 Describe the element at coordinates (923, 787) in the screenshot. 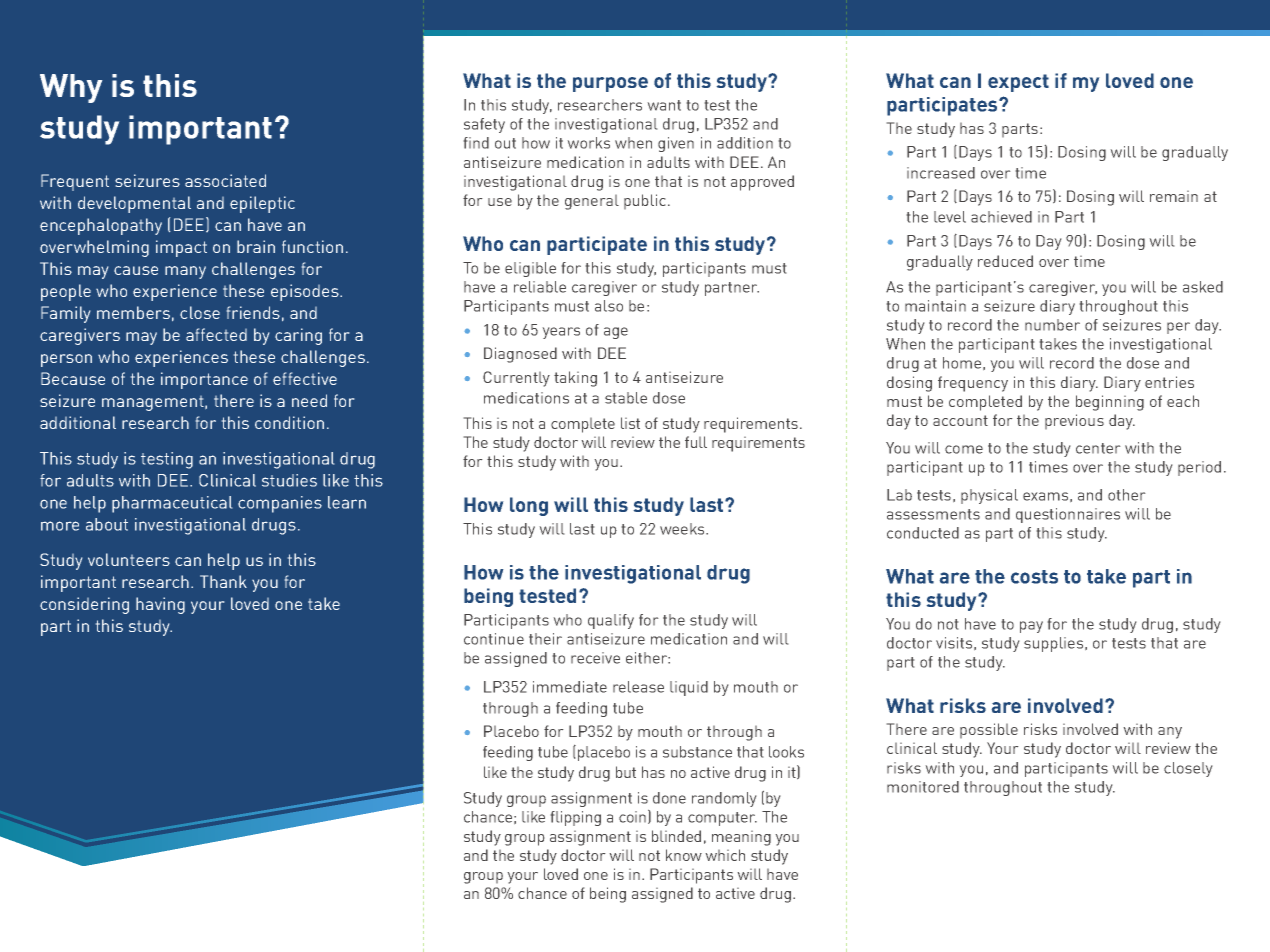

I see `monitored` at that location.
